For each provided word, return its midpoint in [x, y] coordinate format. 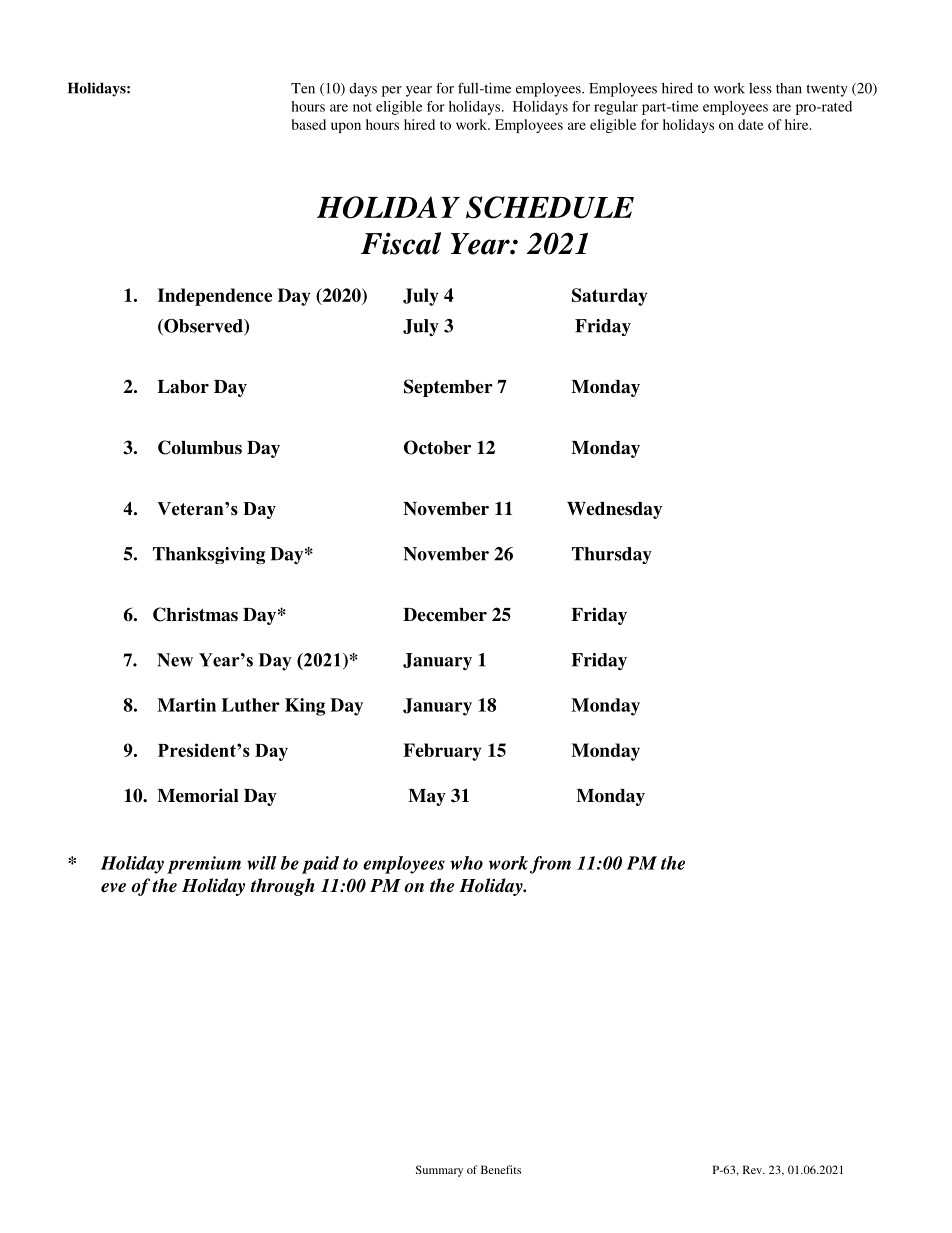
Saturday [610, 297]
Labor [183, 387]
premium [204, 865]
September [448, 388]
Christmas [195, 614]
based [309, 124]
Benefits [501, 1169]
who [466, 863]
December [445, 615]
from [550, 865]
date [751, 124]
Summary [439, 1171]
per [392, 91]
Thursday [612, 555]
